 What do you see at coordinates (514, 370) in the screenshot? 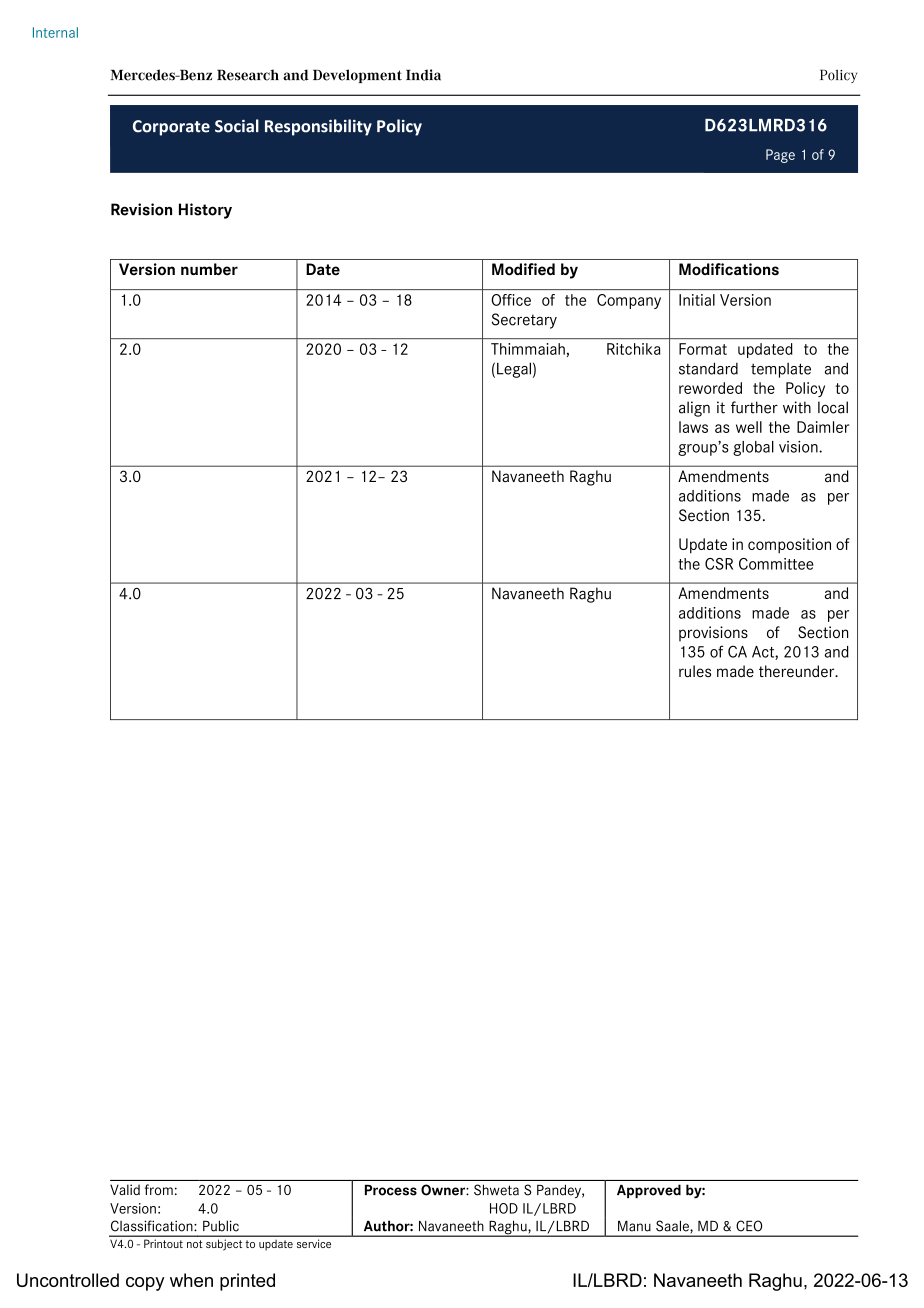
I see `Legal` at bounding box center [514, 370].
